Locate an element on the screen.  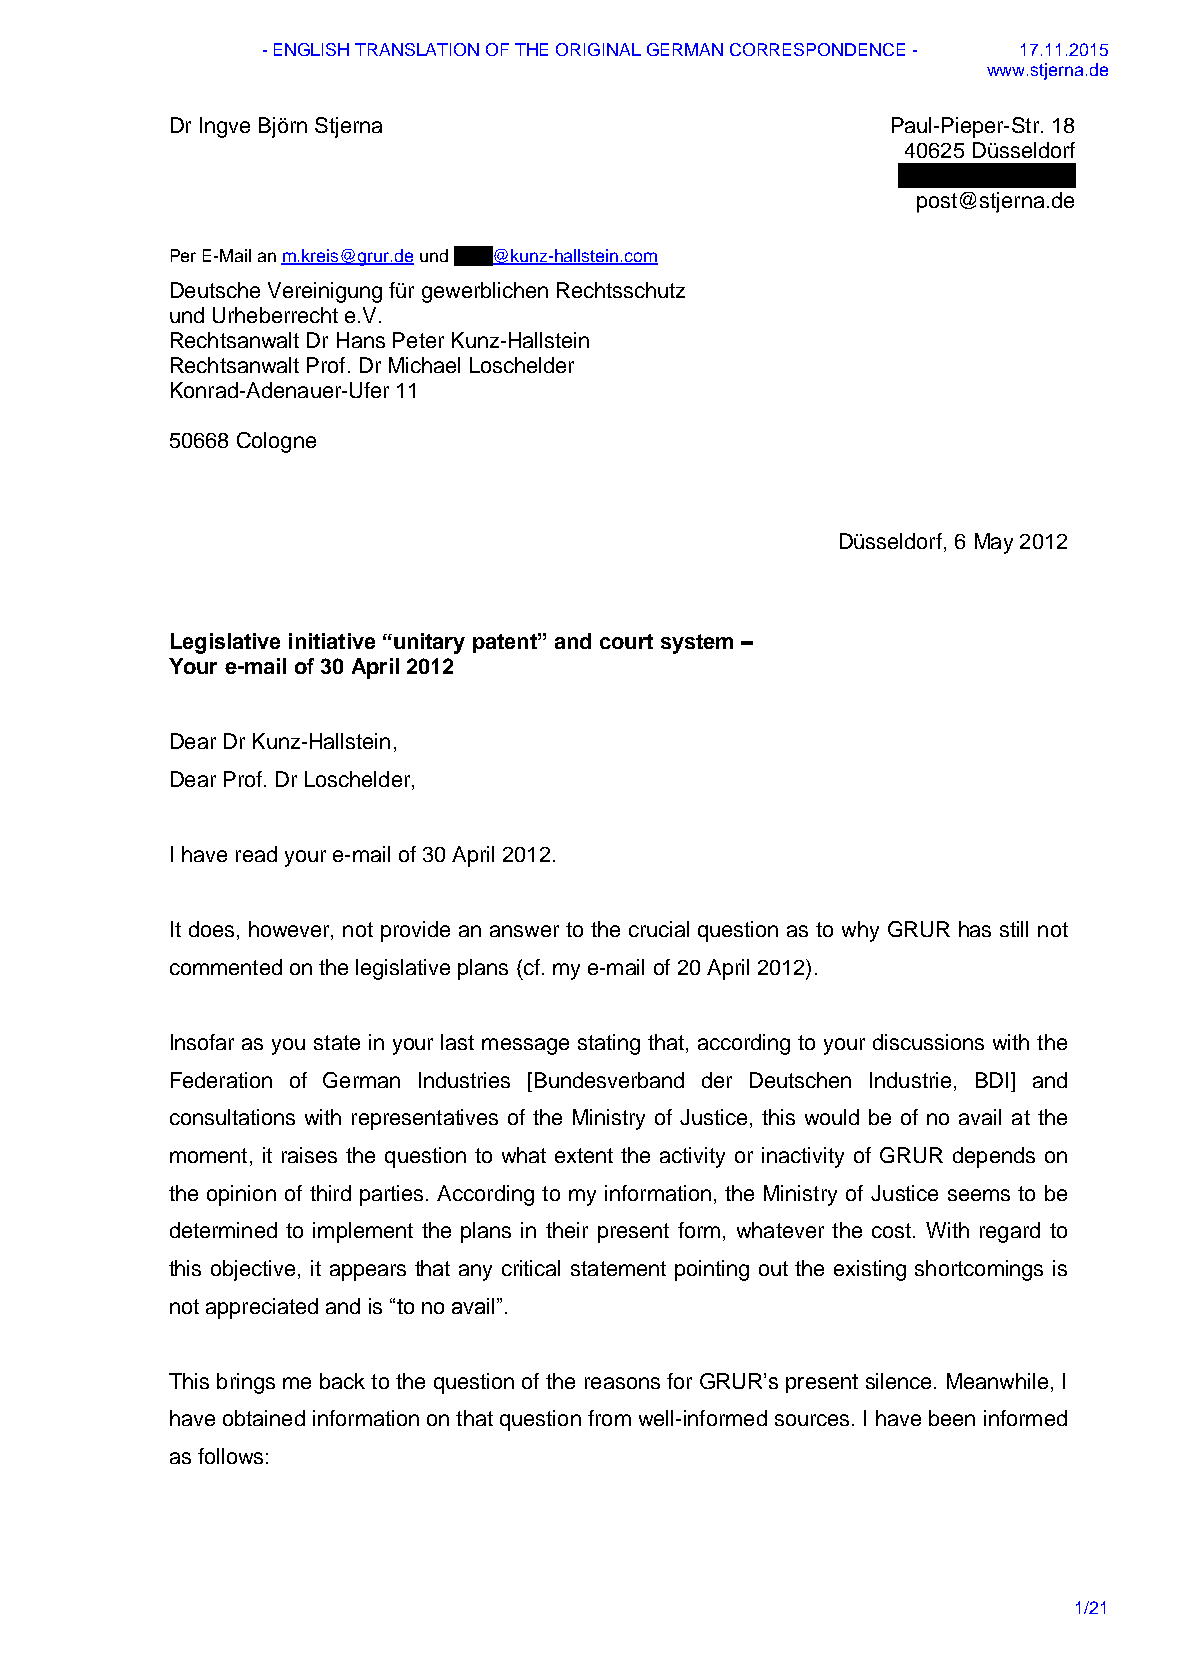
May is located at coordinates (994, 543).
